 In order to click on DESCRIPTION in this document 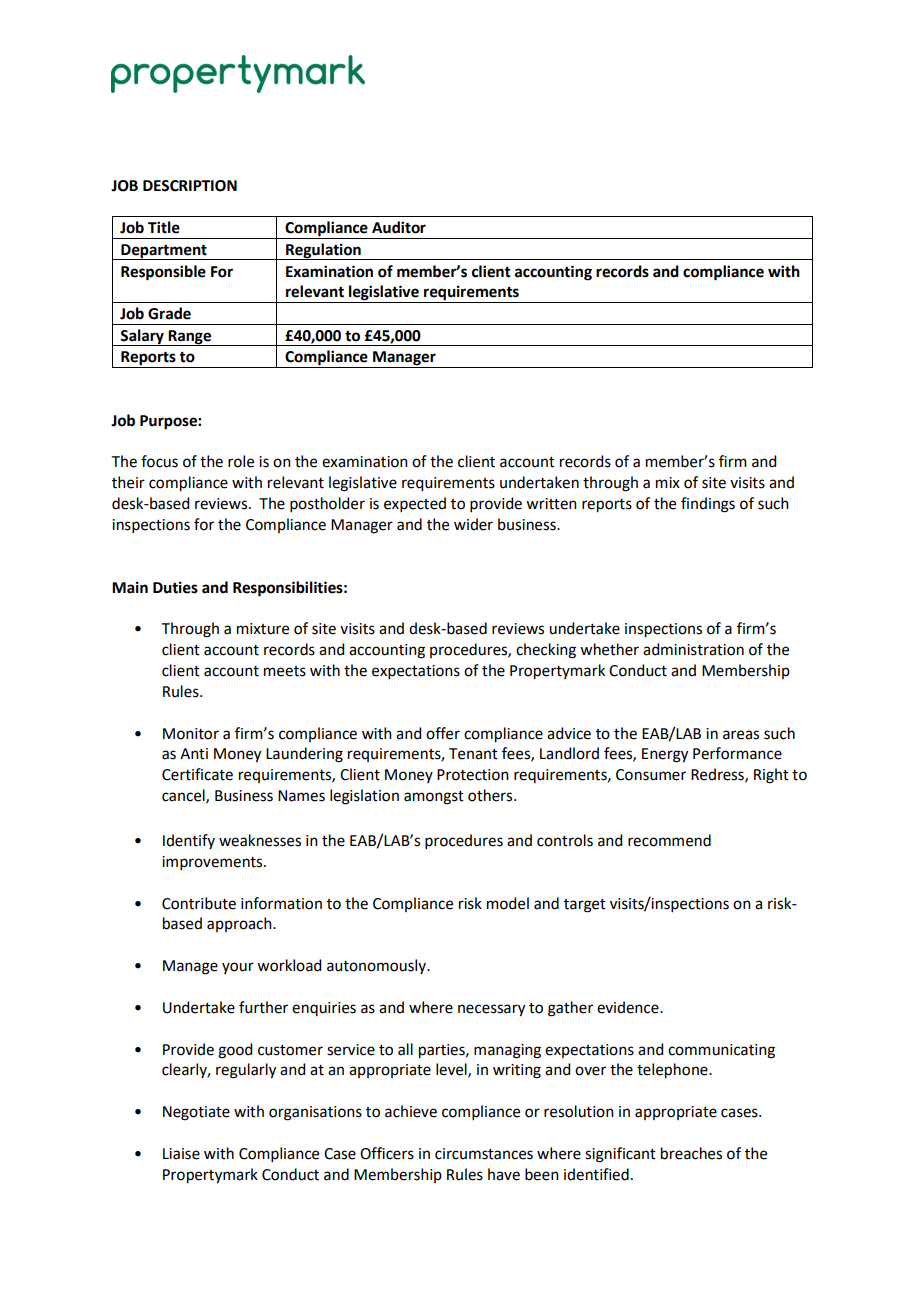, I will do `click(190, 186)`.
